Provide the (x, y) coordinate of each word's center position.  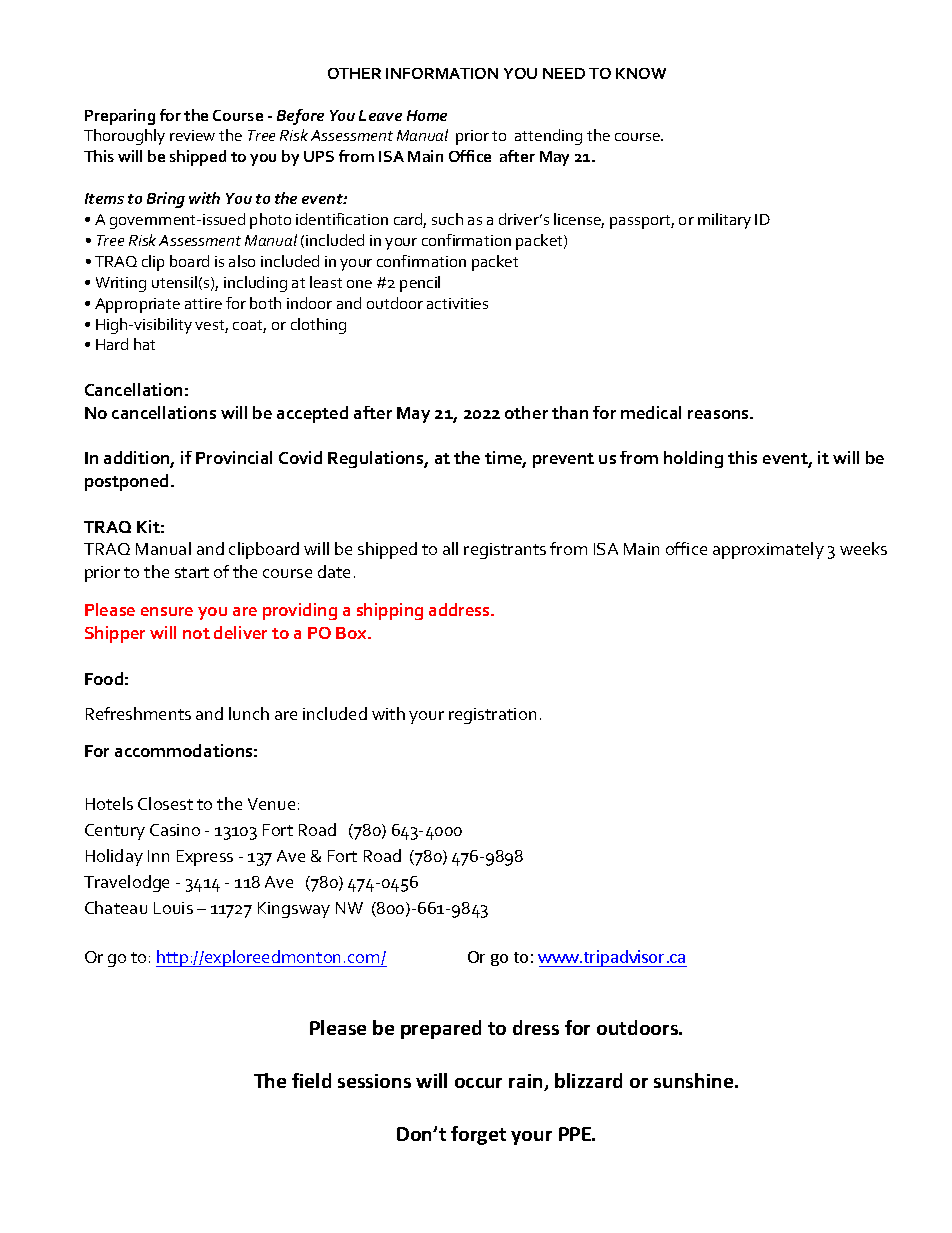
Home (427, 115)
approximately (768, 550)
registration (492, 716)
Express (205, 858)
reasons (719, 414)
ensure (167, 611)
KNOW (641, 73)
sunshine (695, 1080)
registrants (505, 551)
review (192, 135)
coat (249, 326)
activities (457, 303)
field (311, 1080)
